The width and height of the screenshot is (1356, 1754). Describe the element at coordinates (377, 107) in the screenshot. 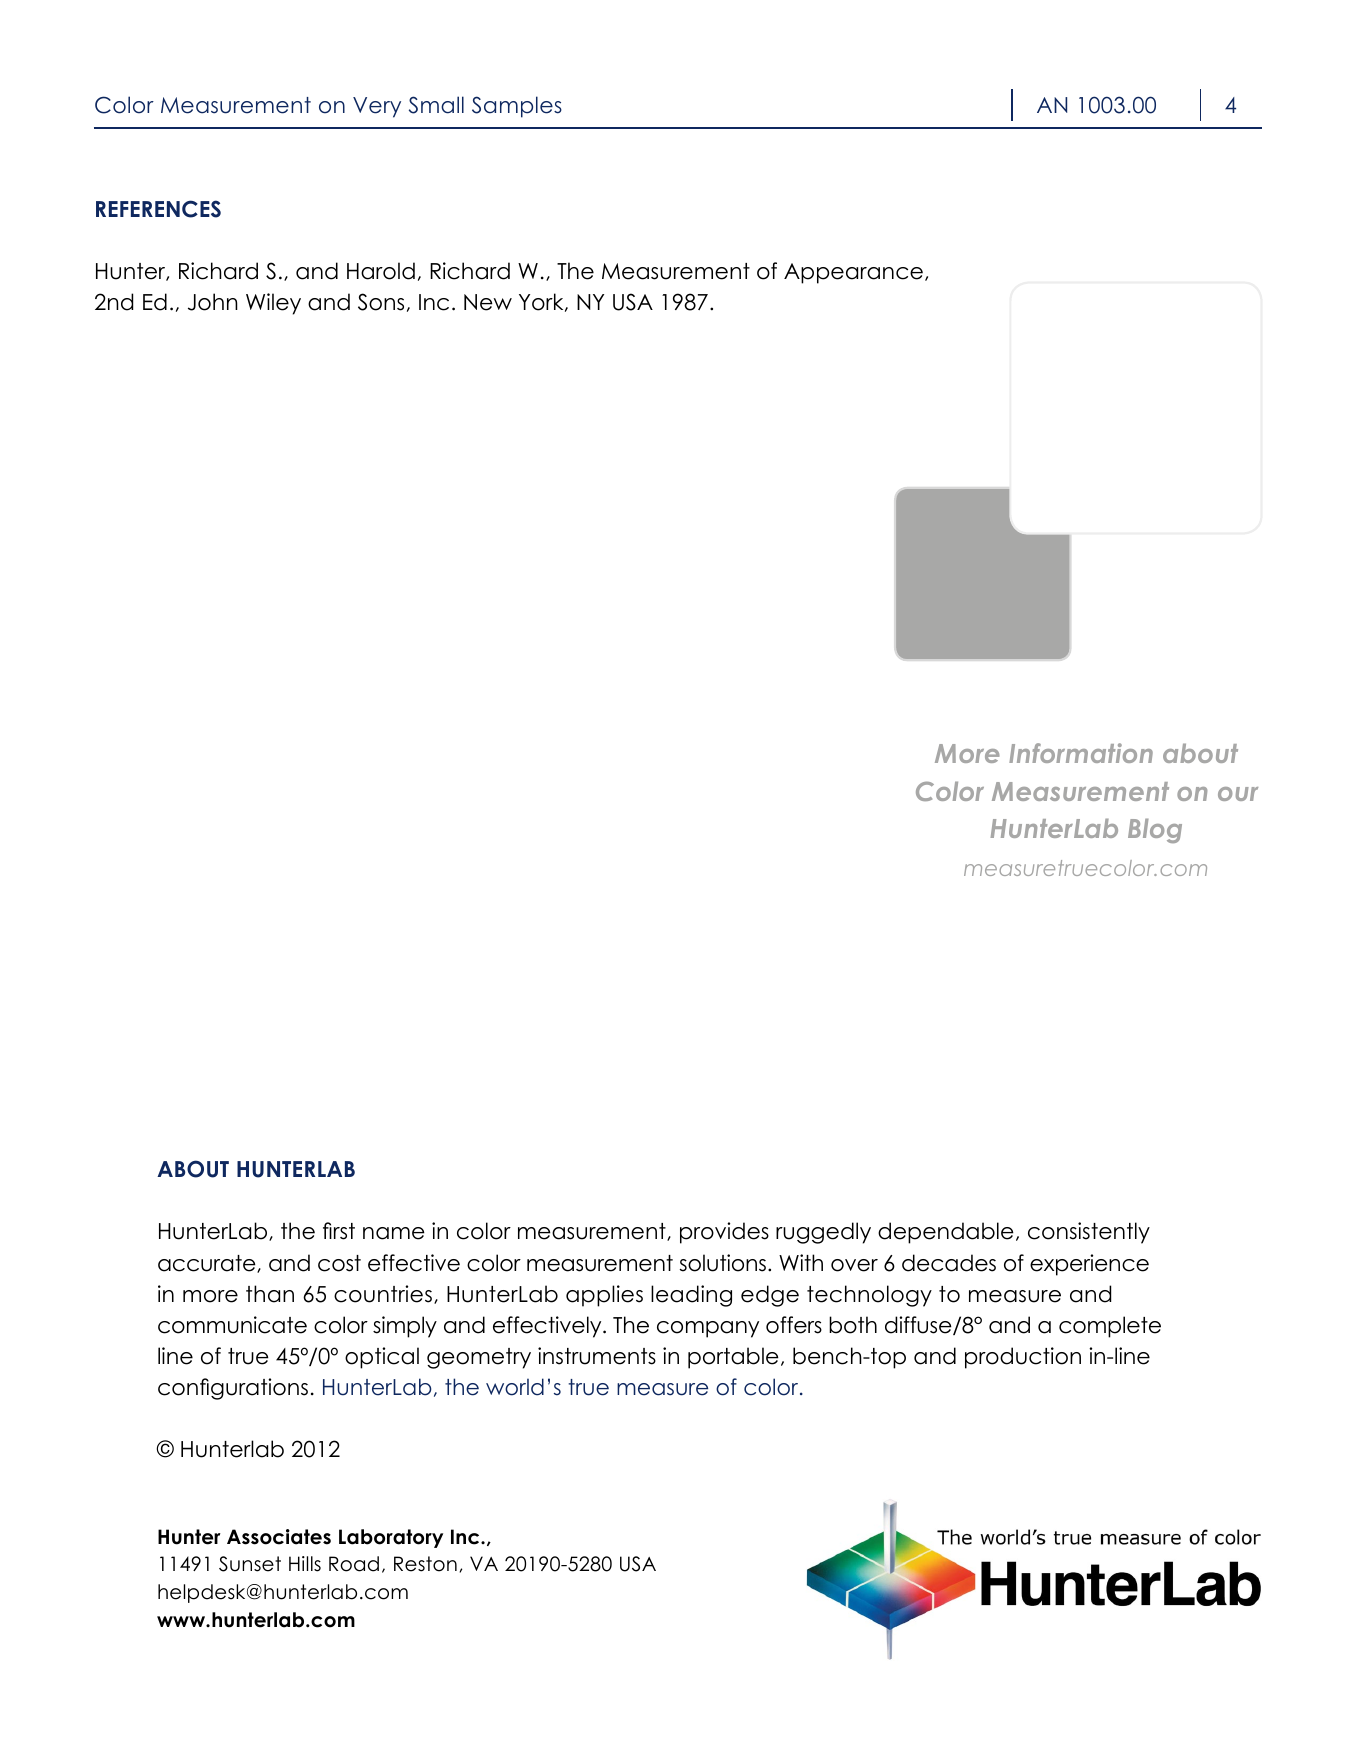

I see `Very` at that location.
